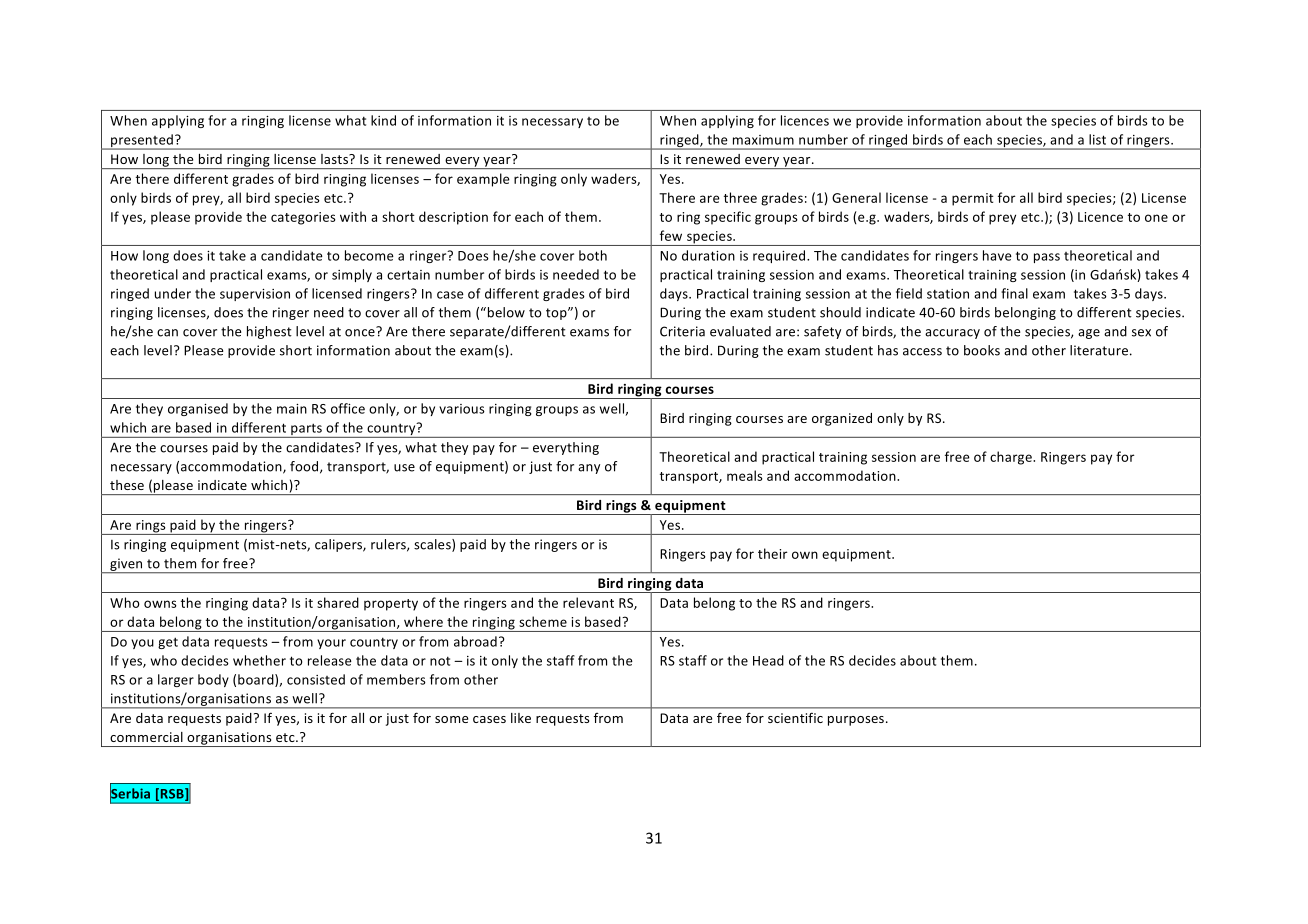  Describe the element at coordinates (126, 566) in the screenshot. I see `given` at that location.
